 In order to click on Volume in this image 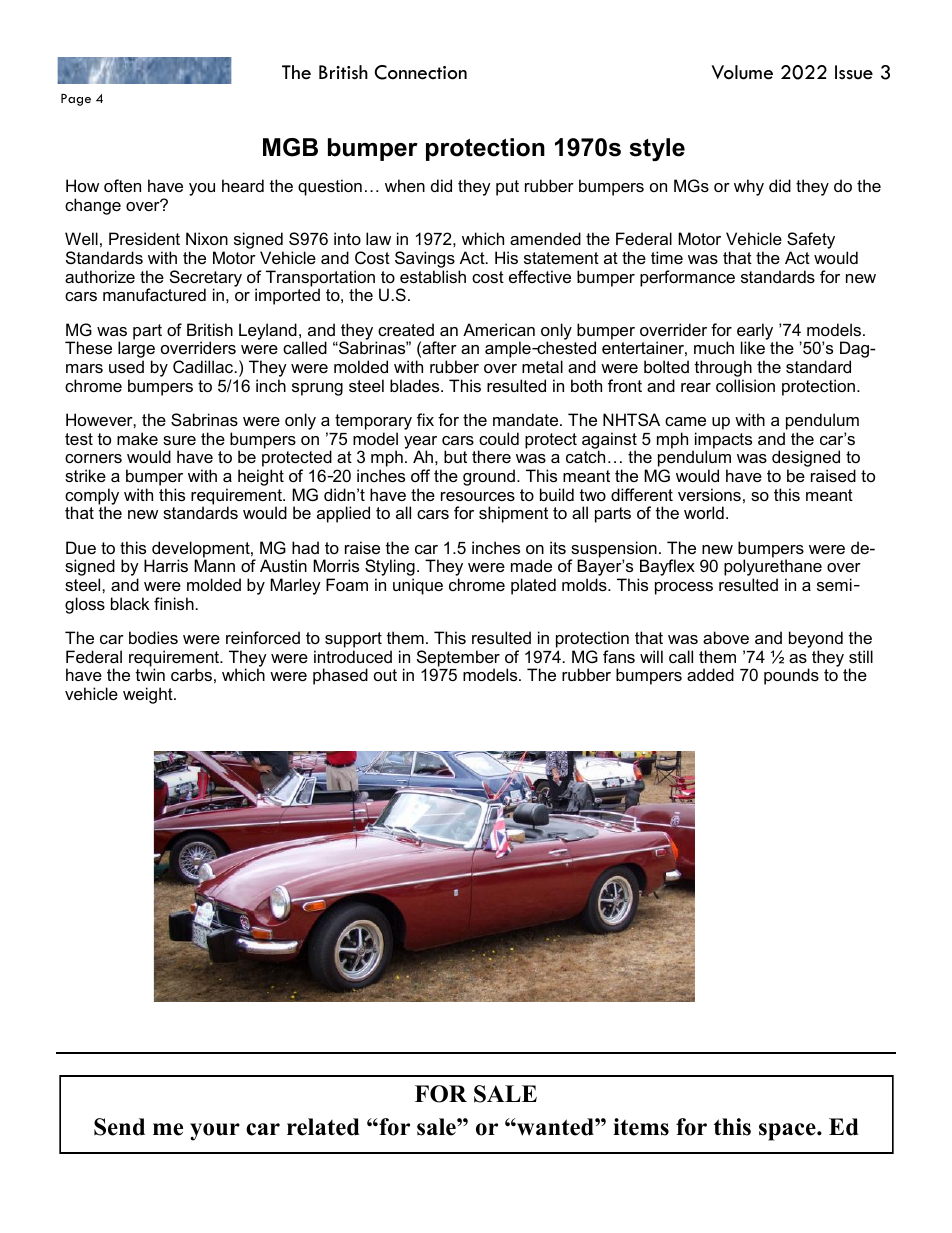, I will do `click(742, 72)`.
